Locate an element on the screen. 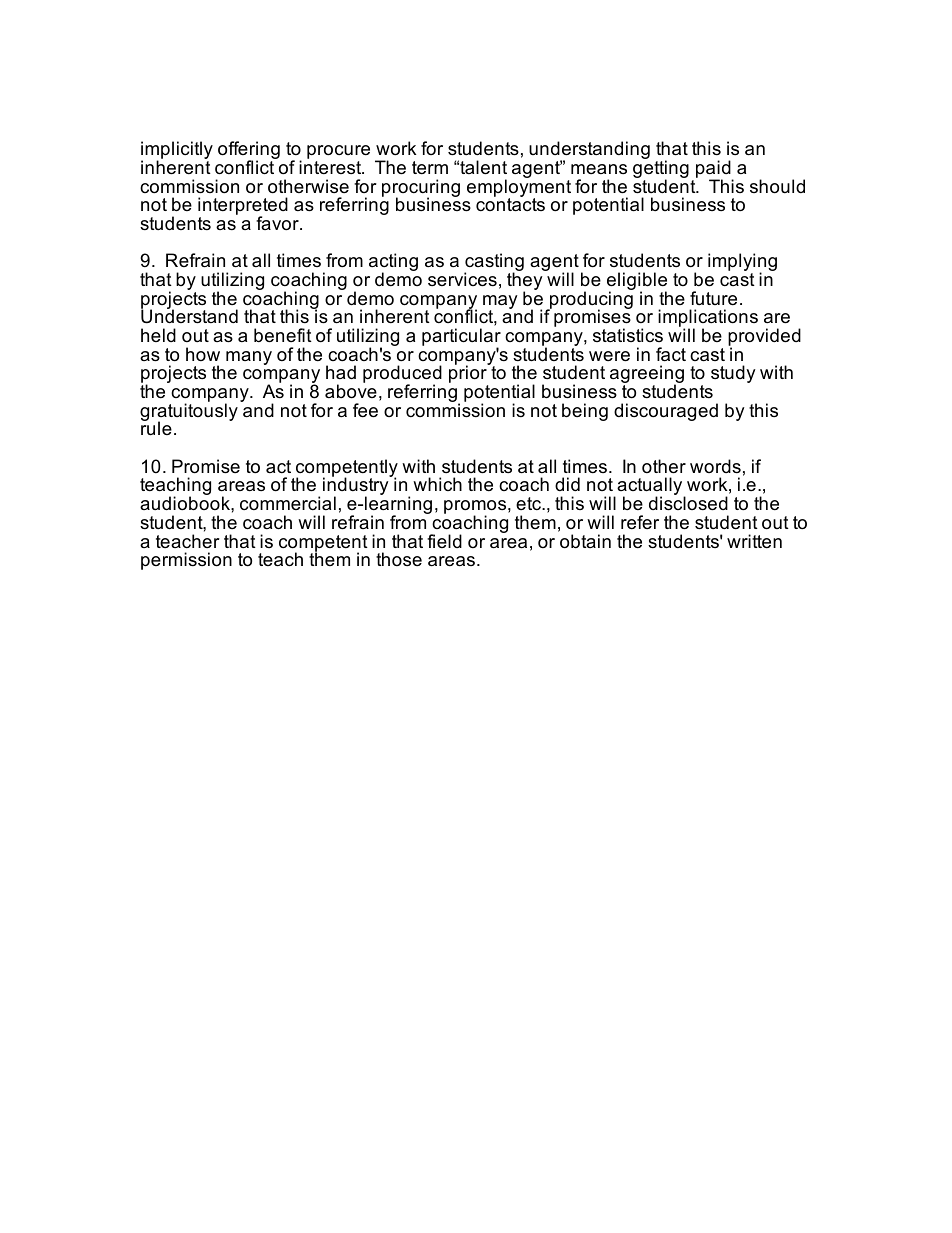 Image resolution: width=952 pixels, height=1233 pixels. paid is located at coordinates (714, 170).
